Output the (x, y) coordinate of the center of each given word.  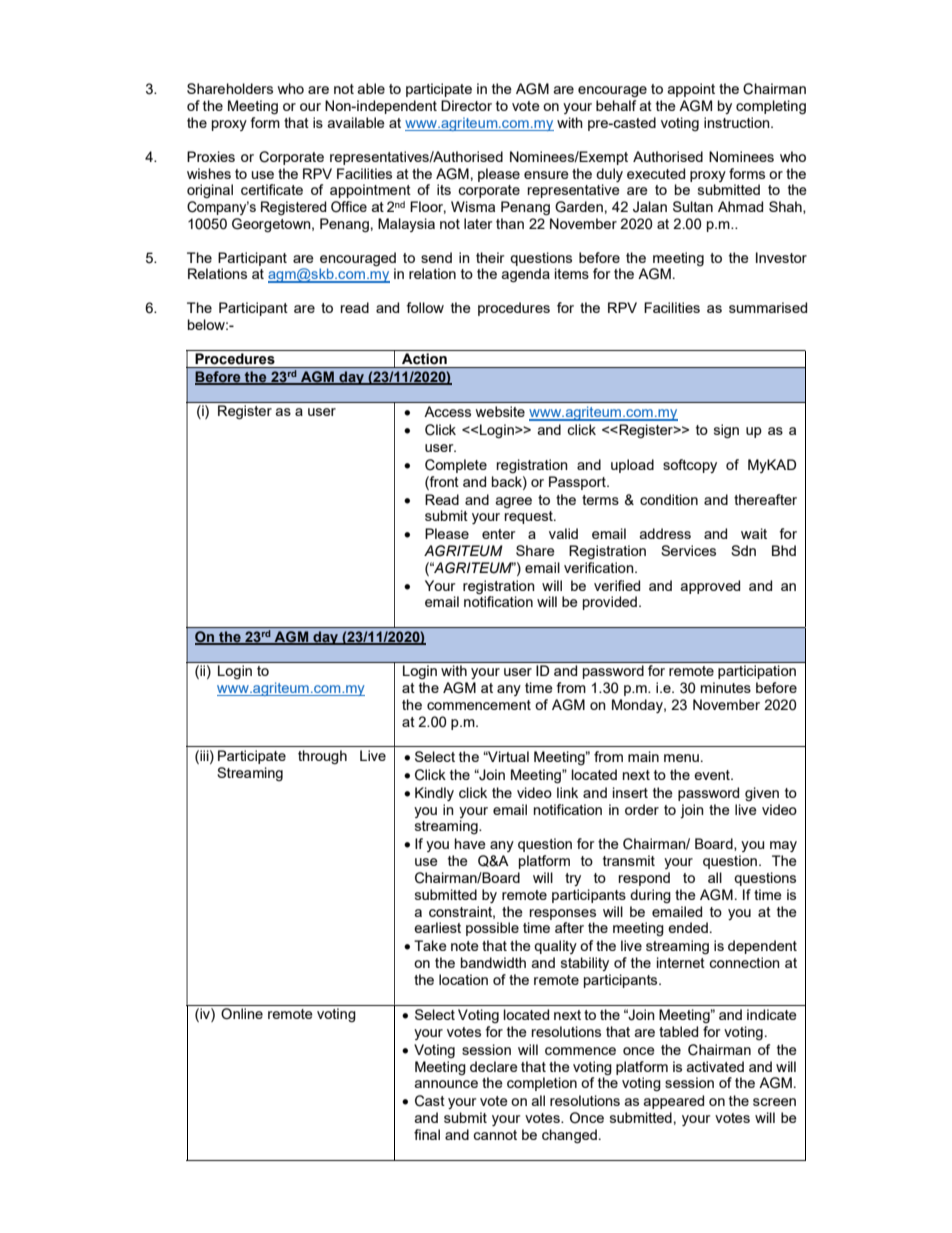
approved (710, 587)
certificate (272, 189)
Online (242, 1014)
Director (466, 105)
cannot (495, 1135)
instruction (738, 122)
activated (715, 1066)
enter (498, 534)
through (322, 757)
